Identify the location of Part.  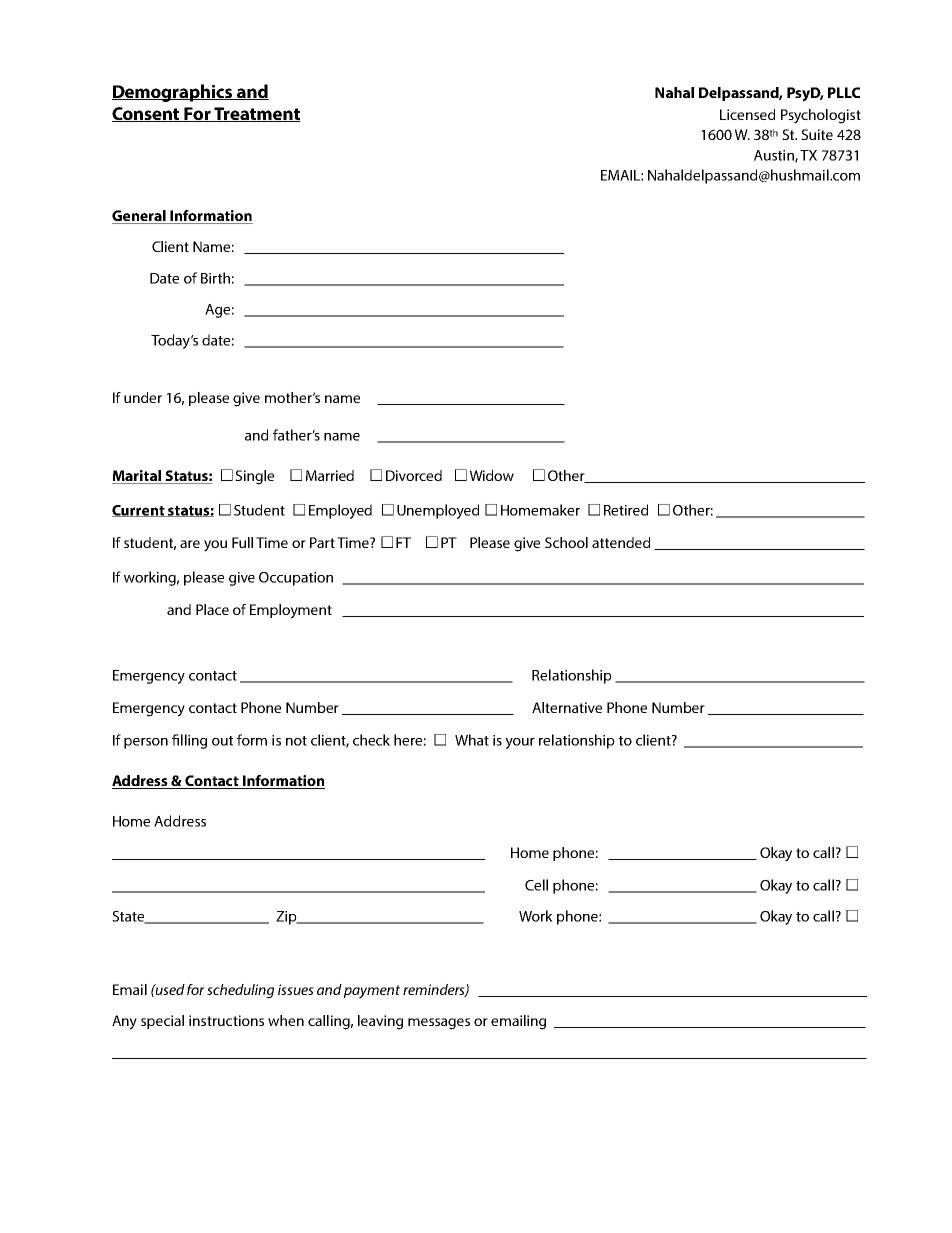
(322, 542).
